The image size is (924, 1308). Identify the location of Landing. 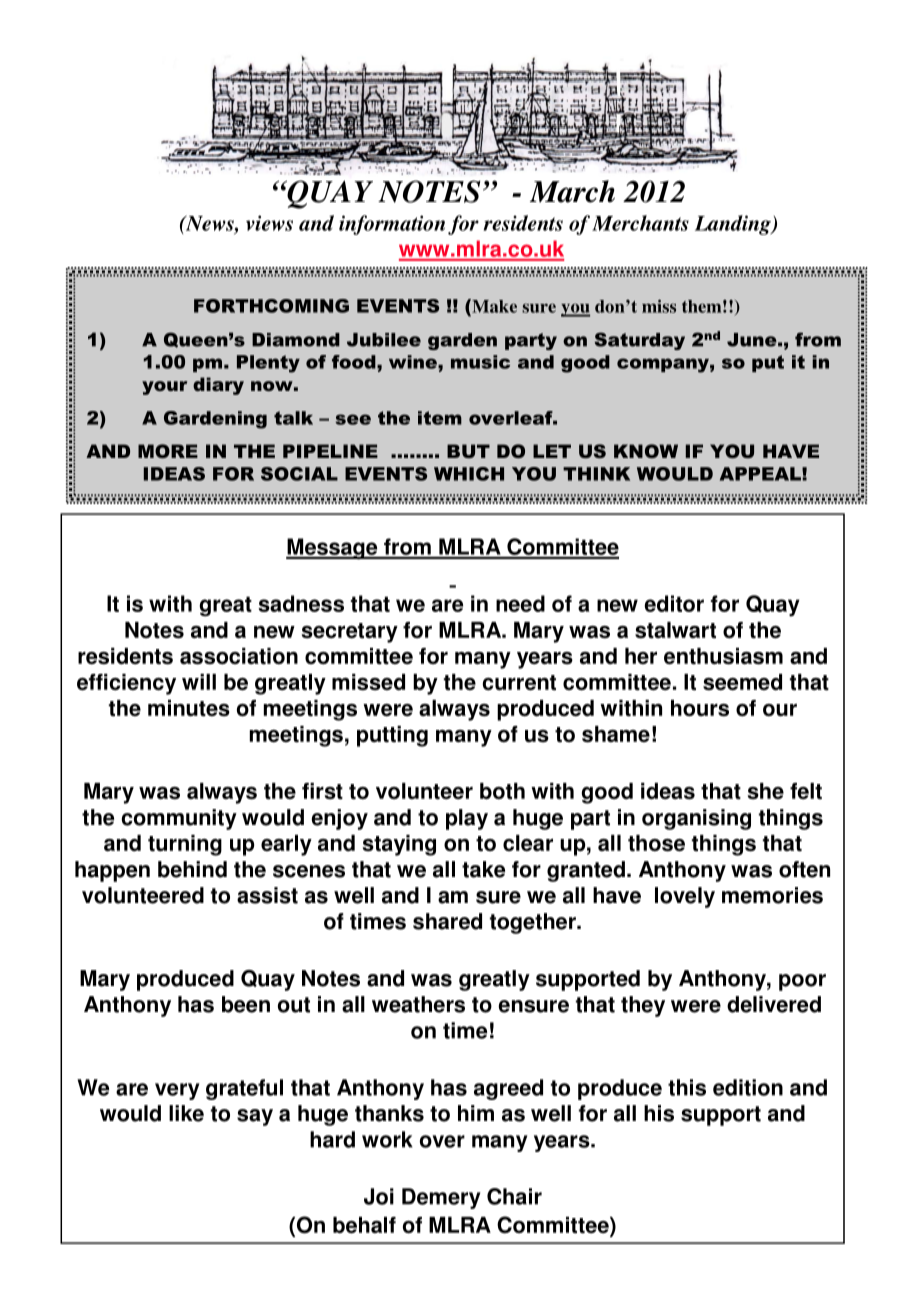
(734, 225).
